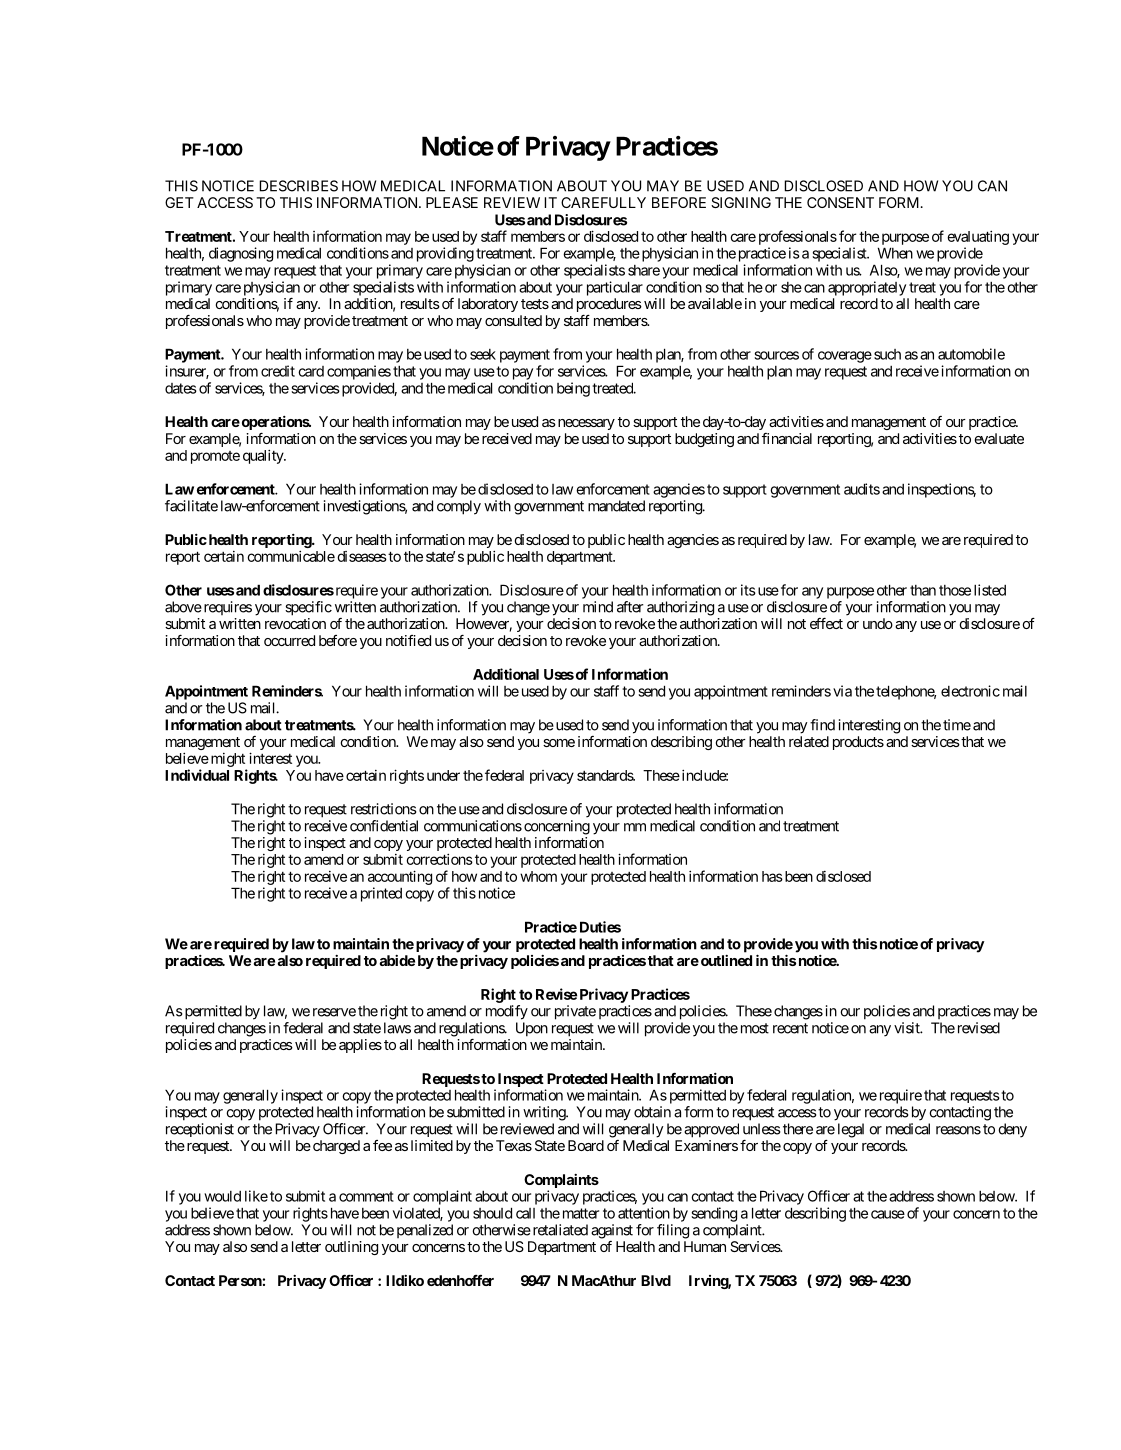 This screenshot has width=1121, height=1450. I want to click on than, so click(923, 590).
